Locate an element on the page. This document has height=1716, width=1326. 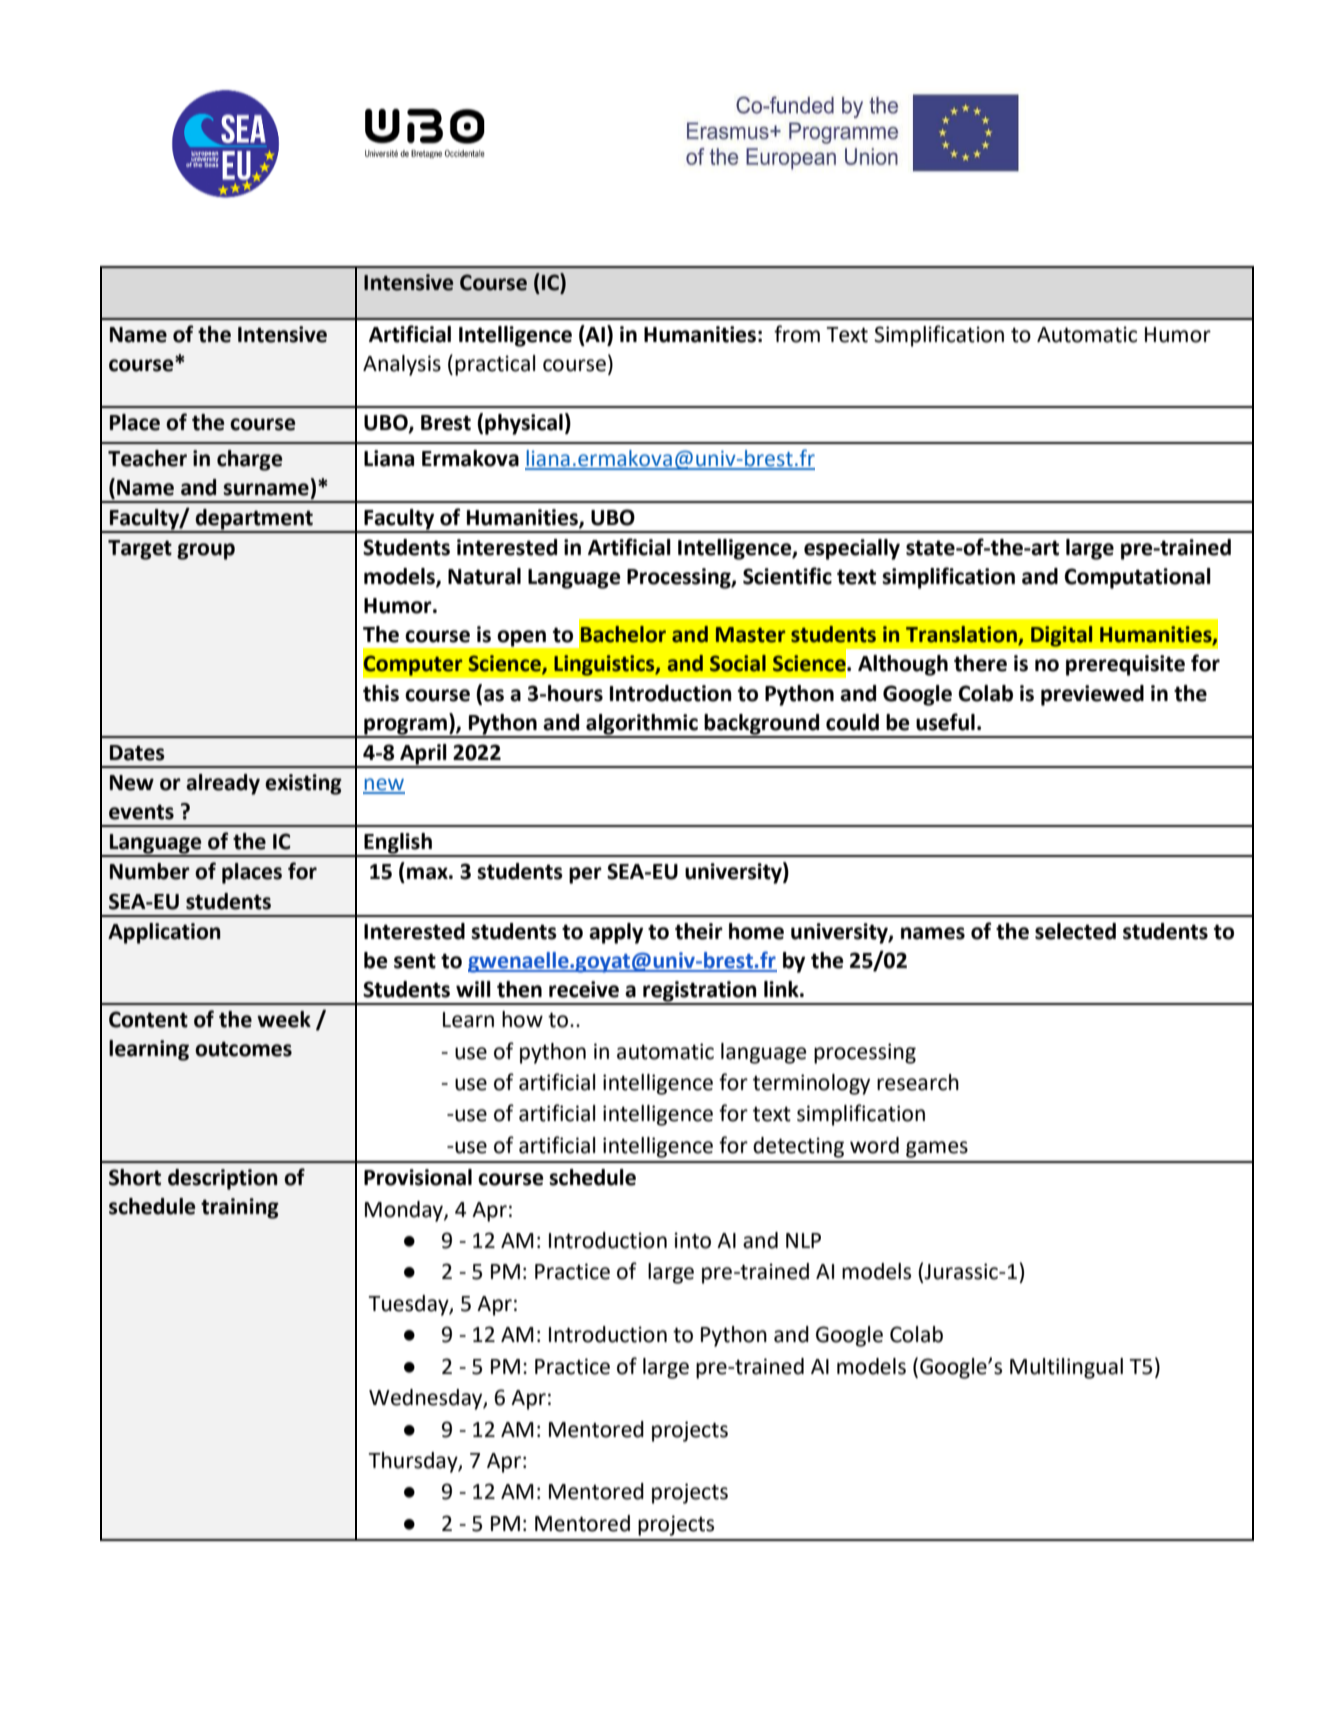
from is located at coordinates (797, 334).
